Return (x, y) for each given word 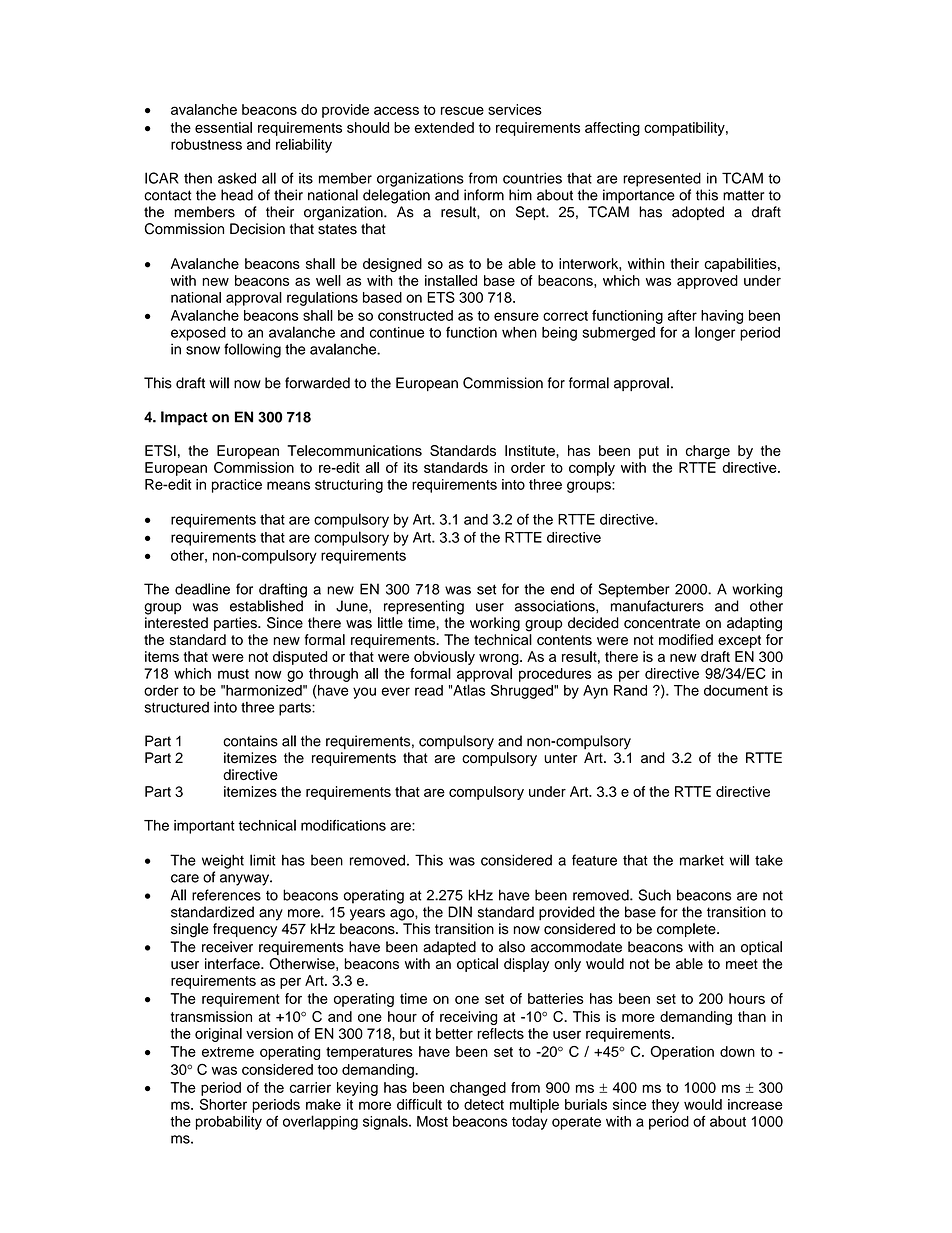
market (702, 860)
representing (424, 607)
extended (444, 127)
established (266, 606)
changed (478, 1089)
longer (715, 333)
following (252, 350)
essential (223, 127)
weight (223, 861)
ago (403, 915)
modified (686, 639)
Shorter (223, 1104)
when (519, 332)
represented (662, 179)
